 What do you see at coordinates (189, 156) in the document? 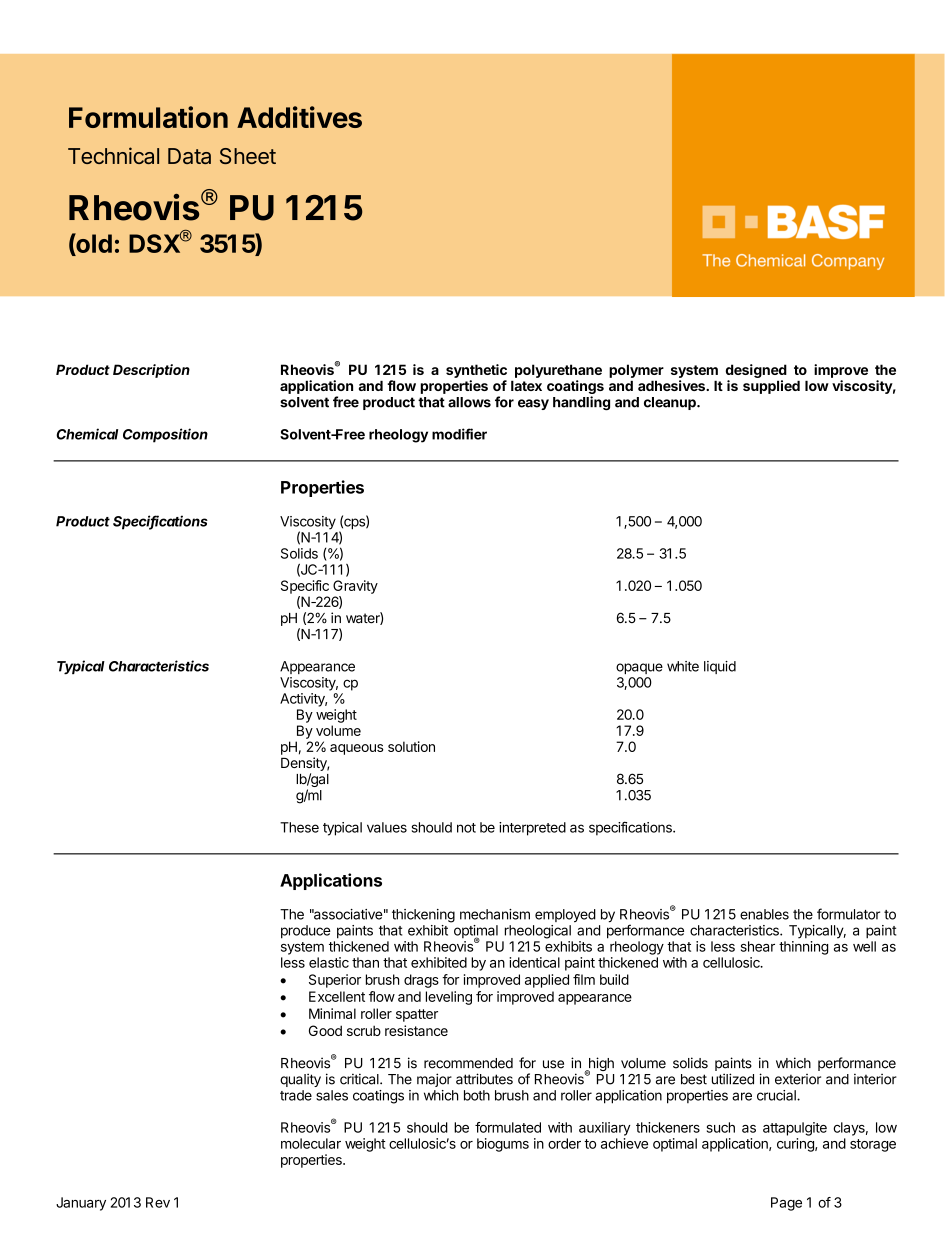
I see `Data` at bounding box center [189, 156].
